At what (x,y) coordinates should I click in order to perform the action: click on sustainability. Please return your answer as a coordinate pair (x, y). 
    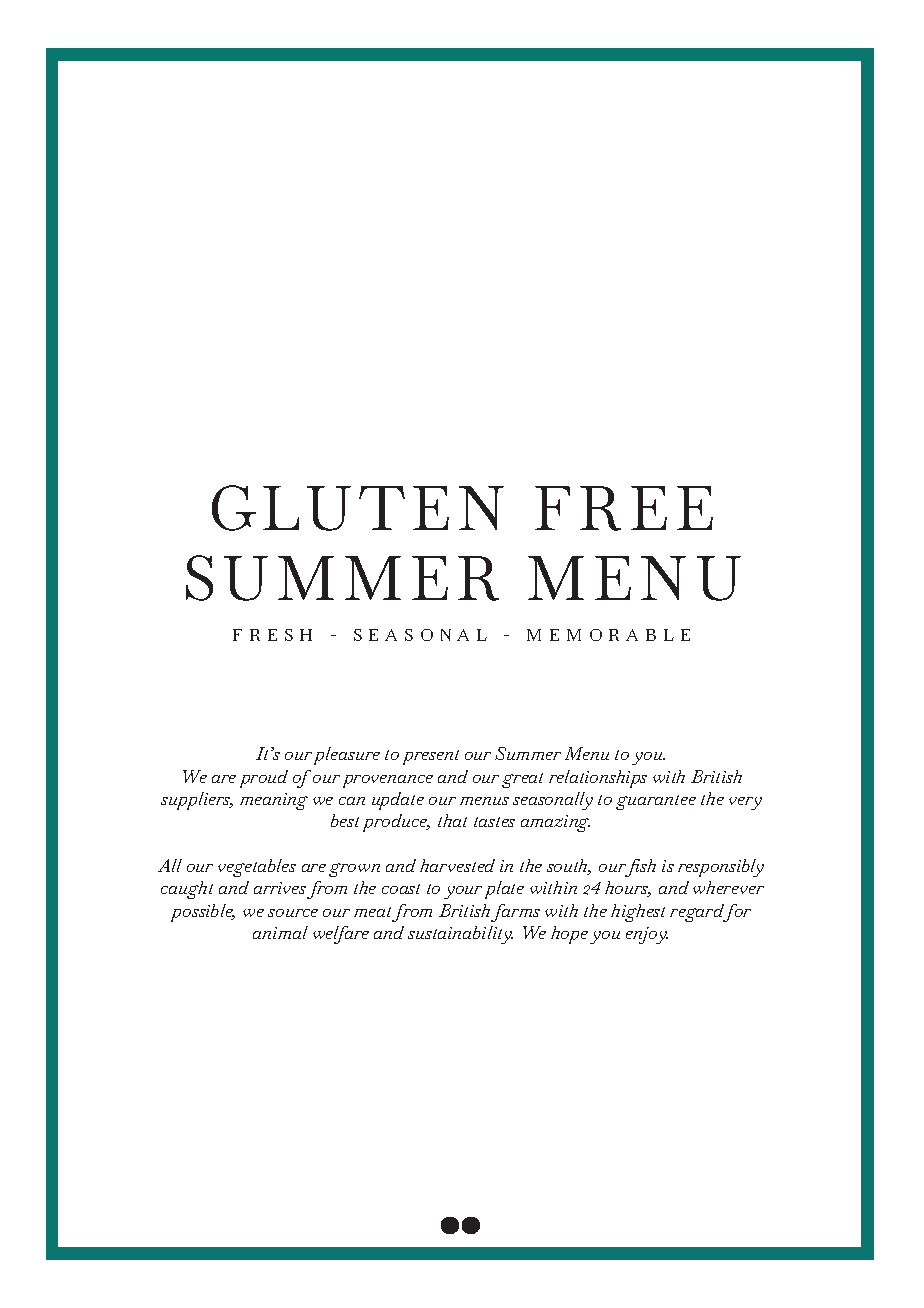
    Looking at the image, I should click on (460, 935).
